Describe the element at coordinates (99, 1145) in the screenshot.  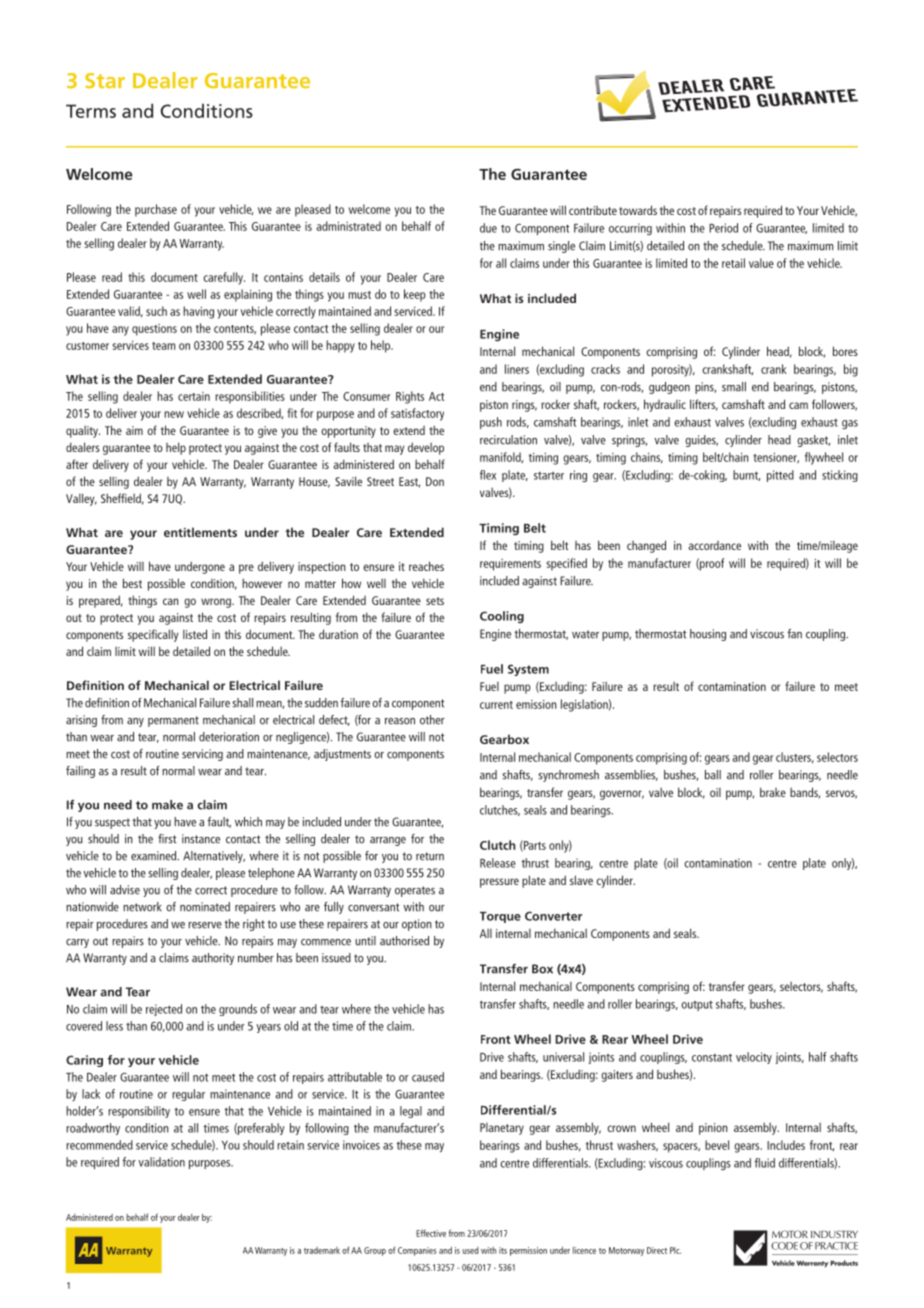
I see `recommended` at that location.
